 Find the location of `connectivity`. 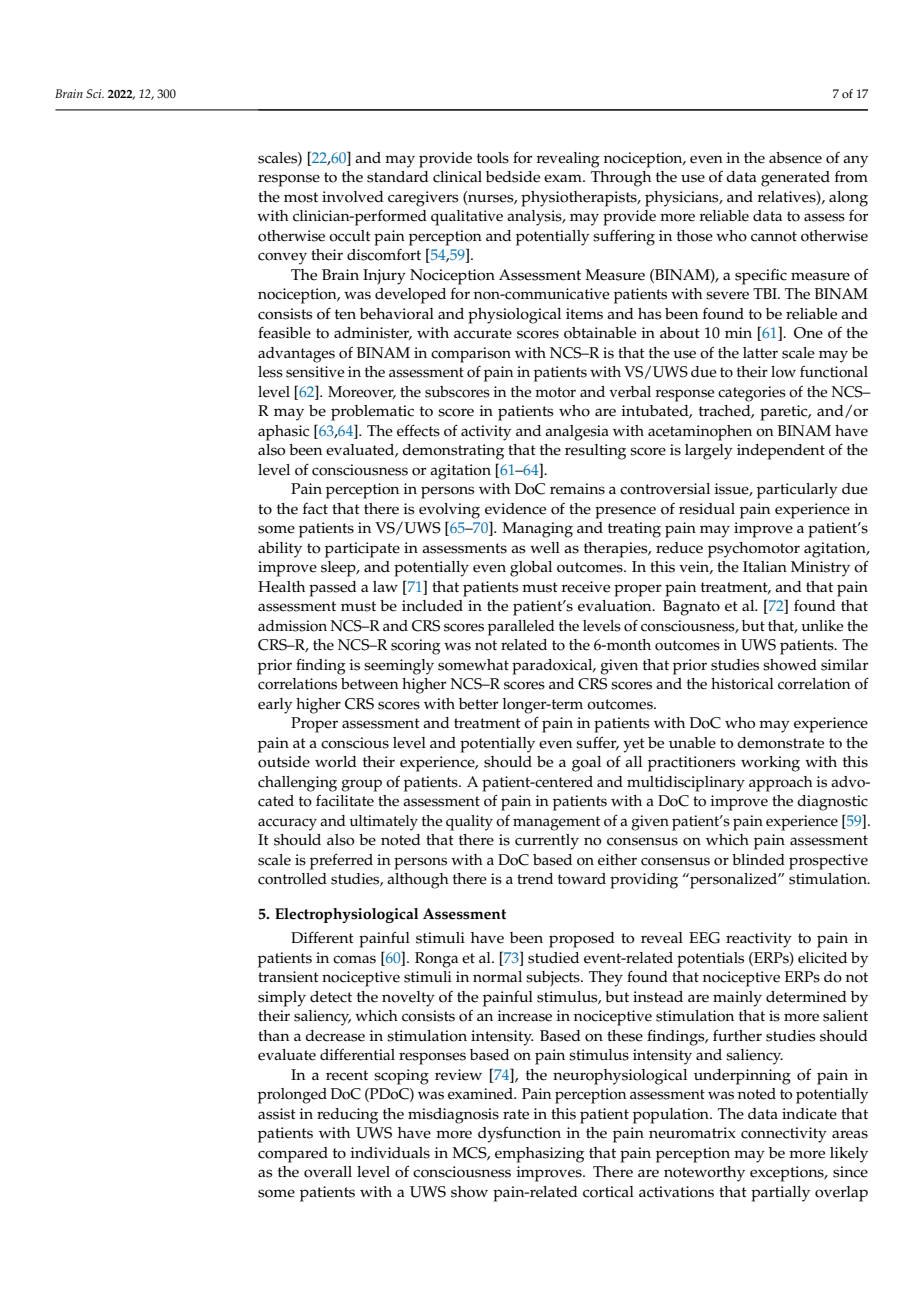

connectivity is located at coordinates (784, 1135).
